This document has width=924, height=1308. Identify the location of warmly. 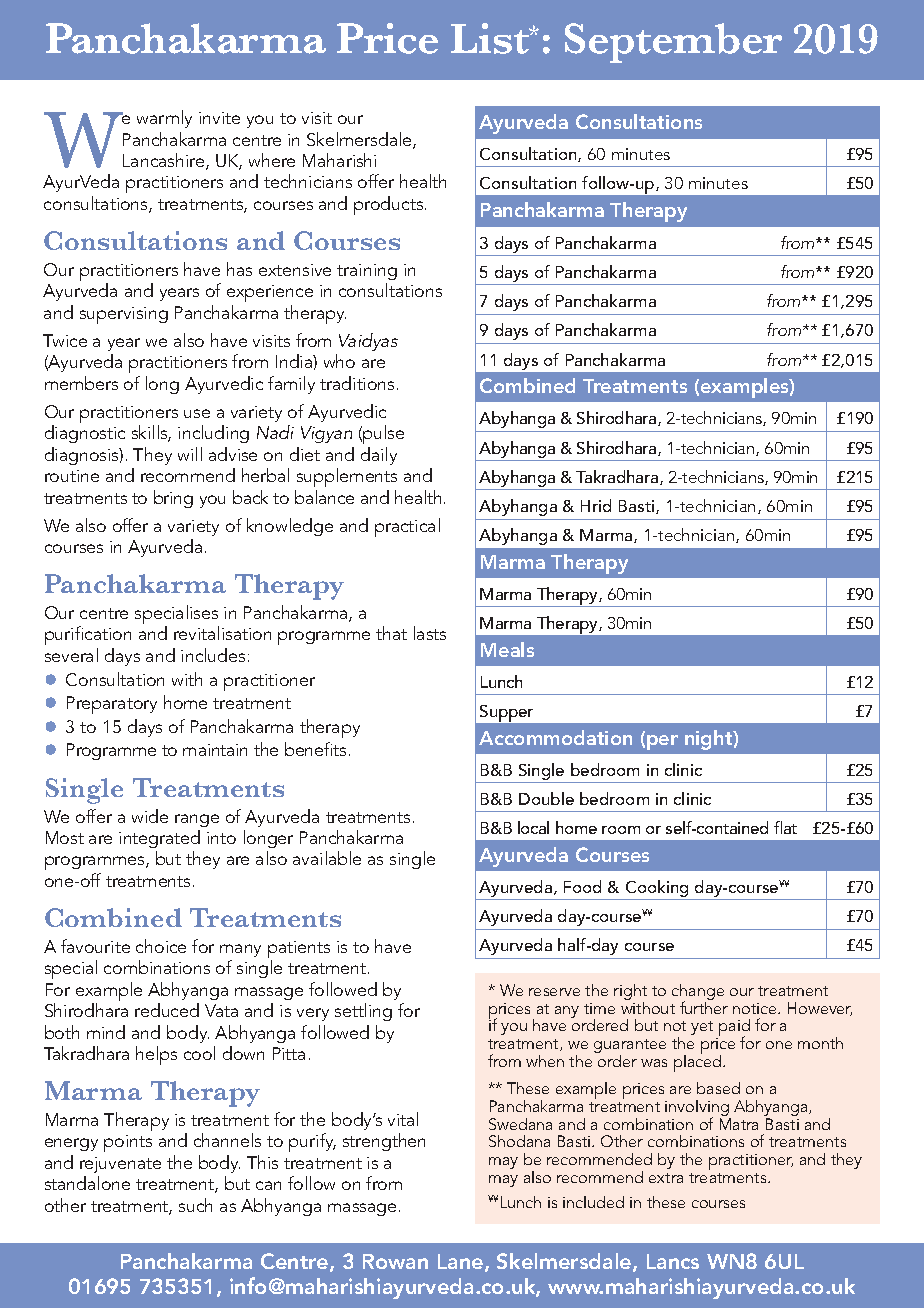
(164, 119).
